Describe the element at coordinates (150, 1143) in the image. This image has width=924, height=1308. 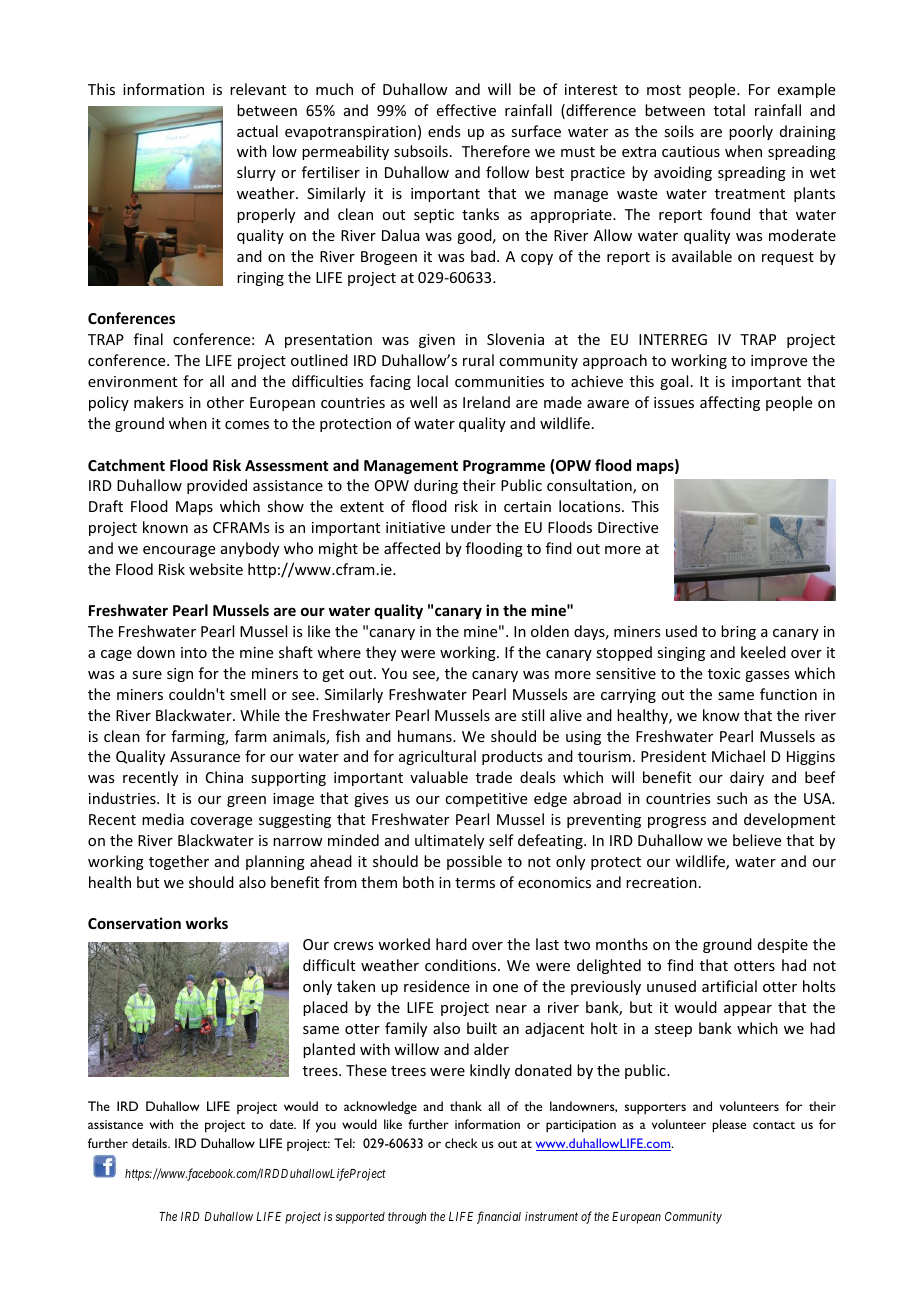
I see `details` at that location.
